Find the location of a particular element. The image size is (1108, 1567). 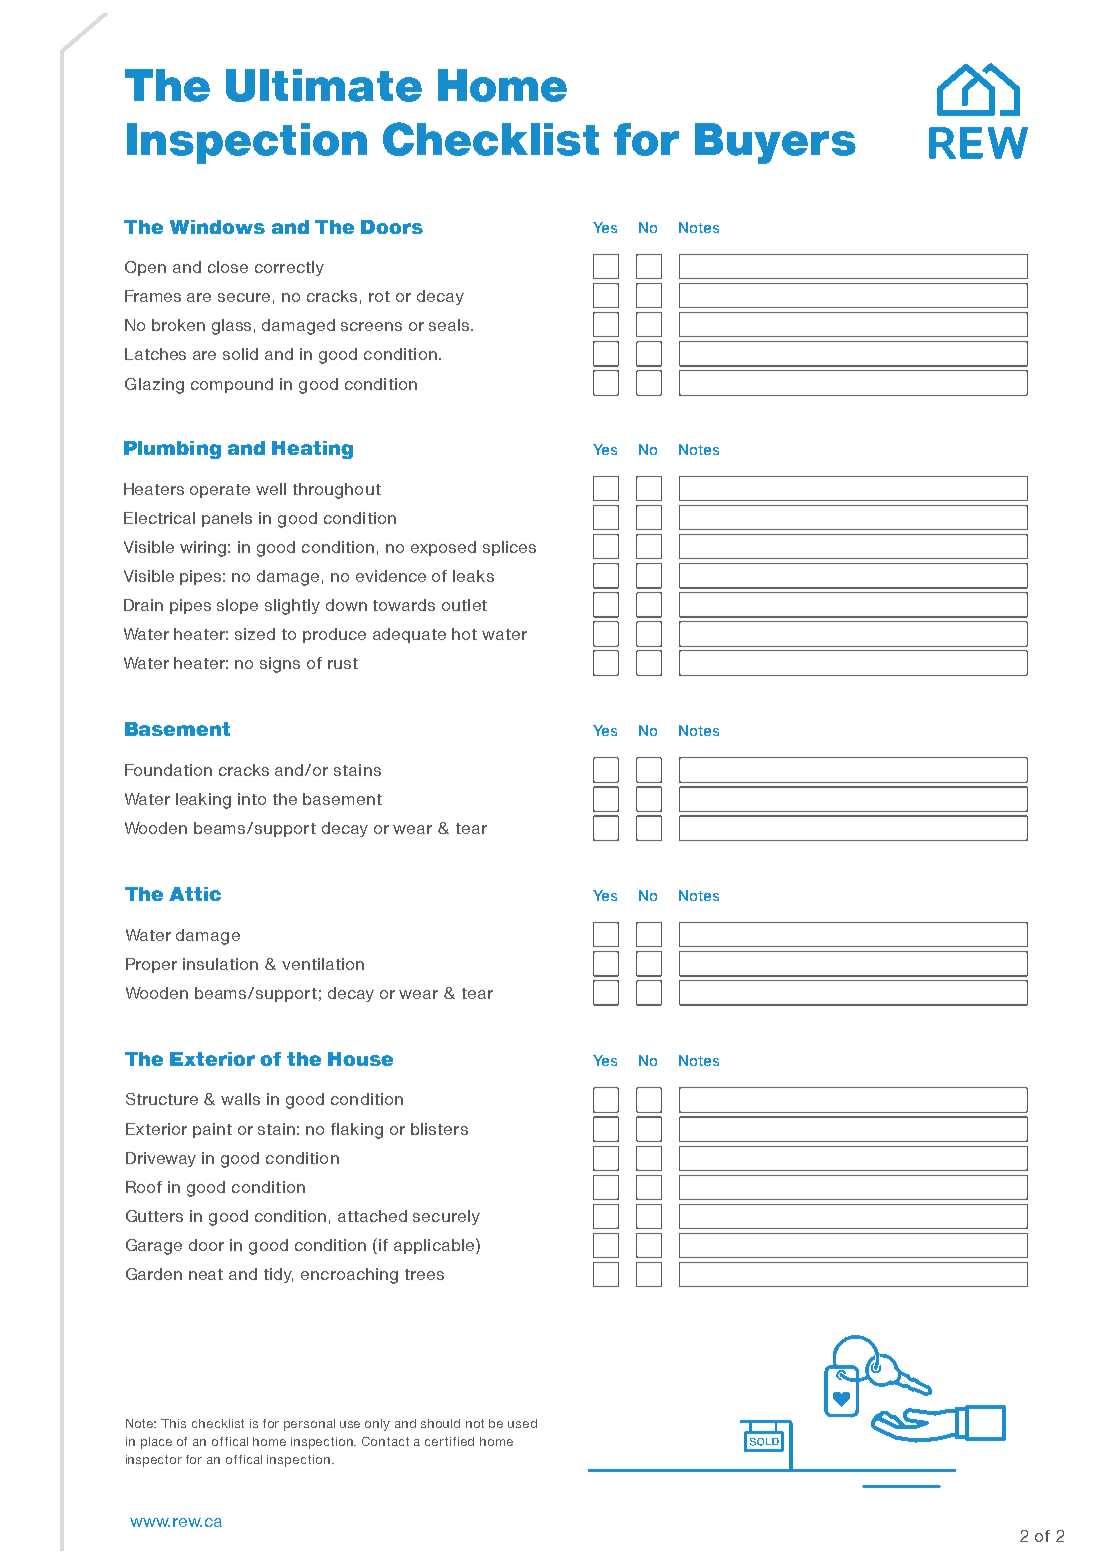

leaking is located at coordinates (203, 801).
